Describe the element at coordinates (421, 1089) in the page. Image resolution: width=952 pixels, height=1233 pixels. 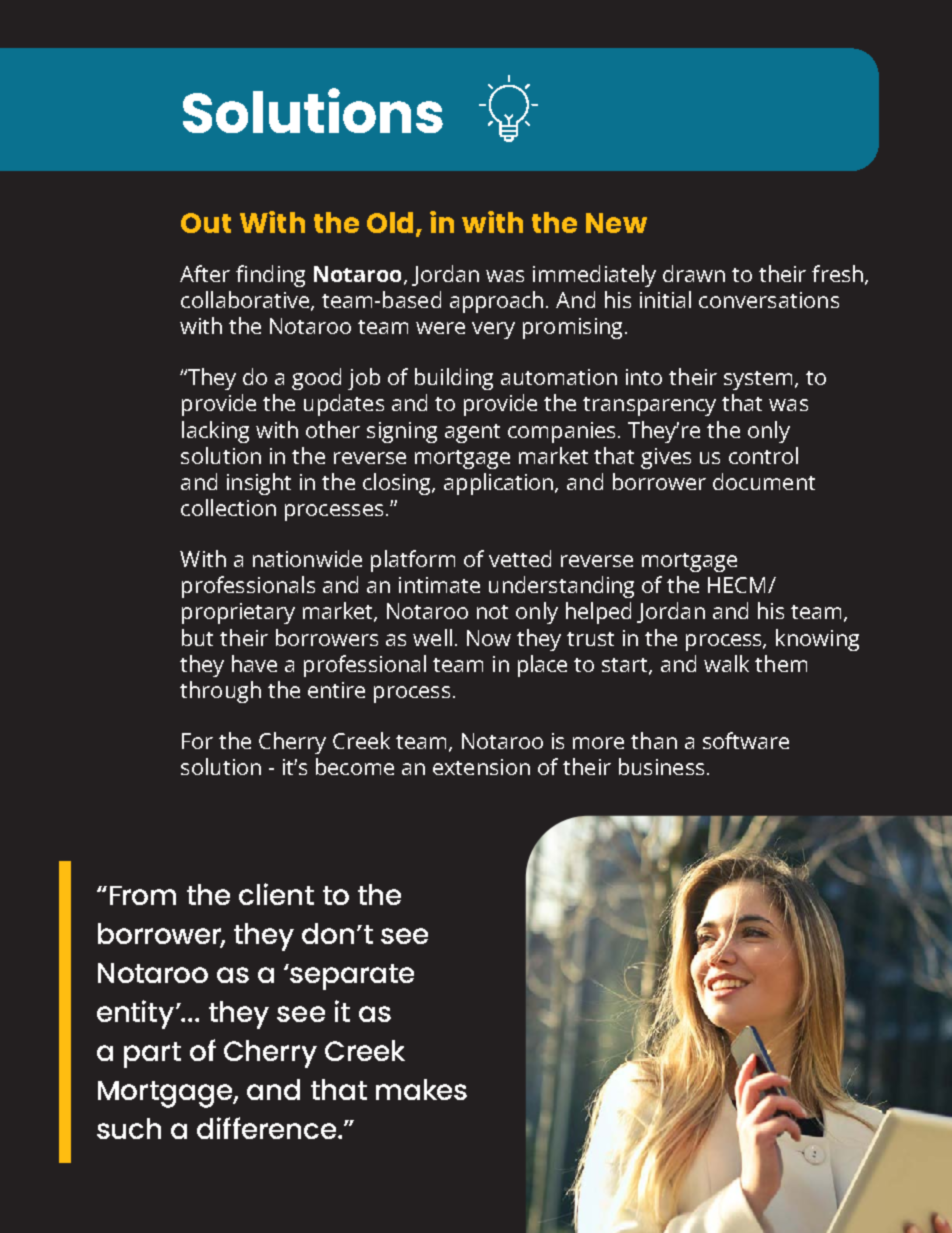
I see `makes` at that location.
